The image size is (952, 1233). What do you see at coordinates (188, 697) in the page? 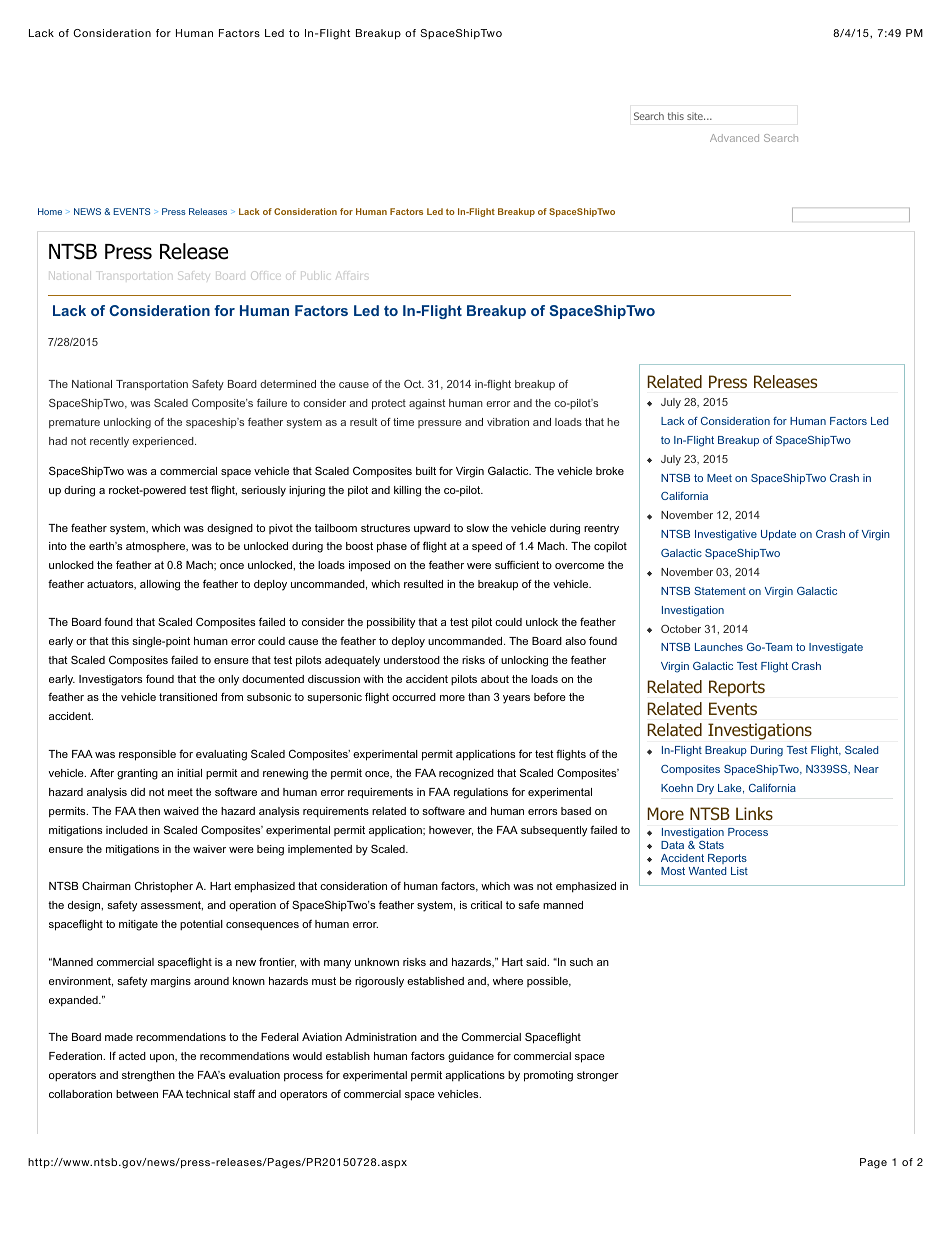
I see `transitioned` at bounding box center [188, 697].
